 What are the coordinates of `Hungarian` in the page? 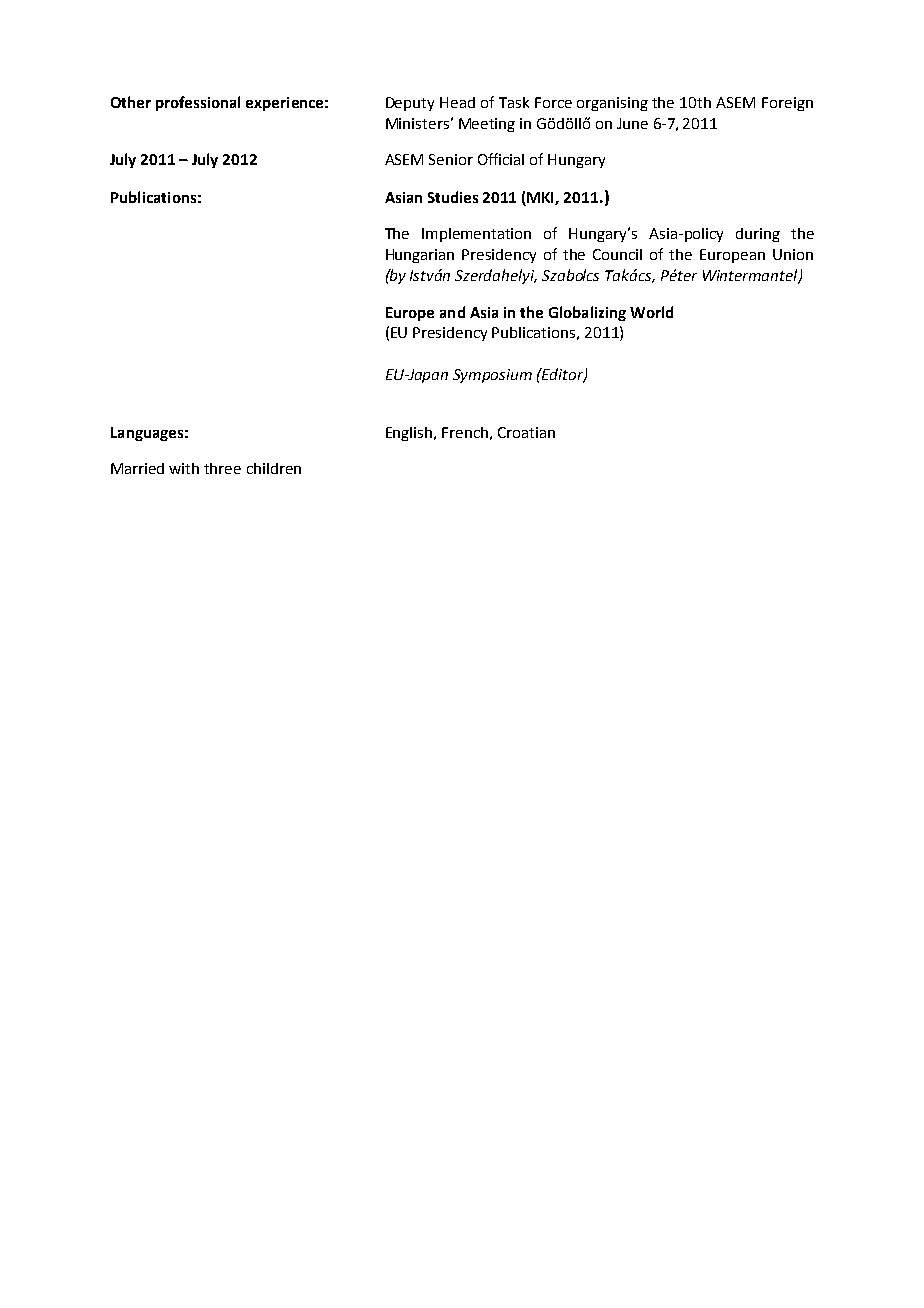 It's located at (420, 256).
